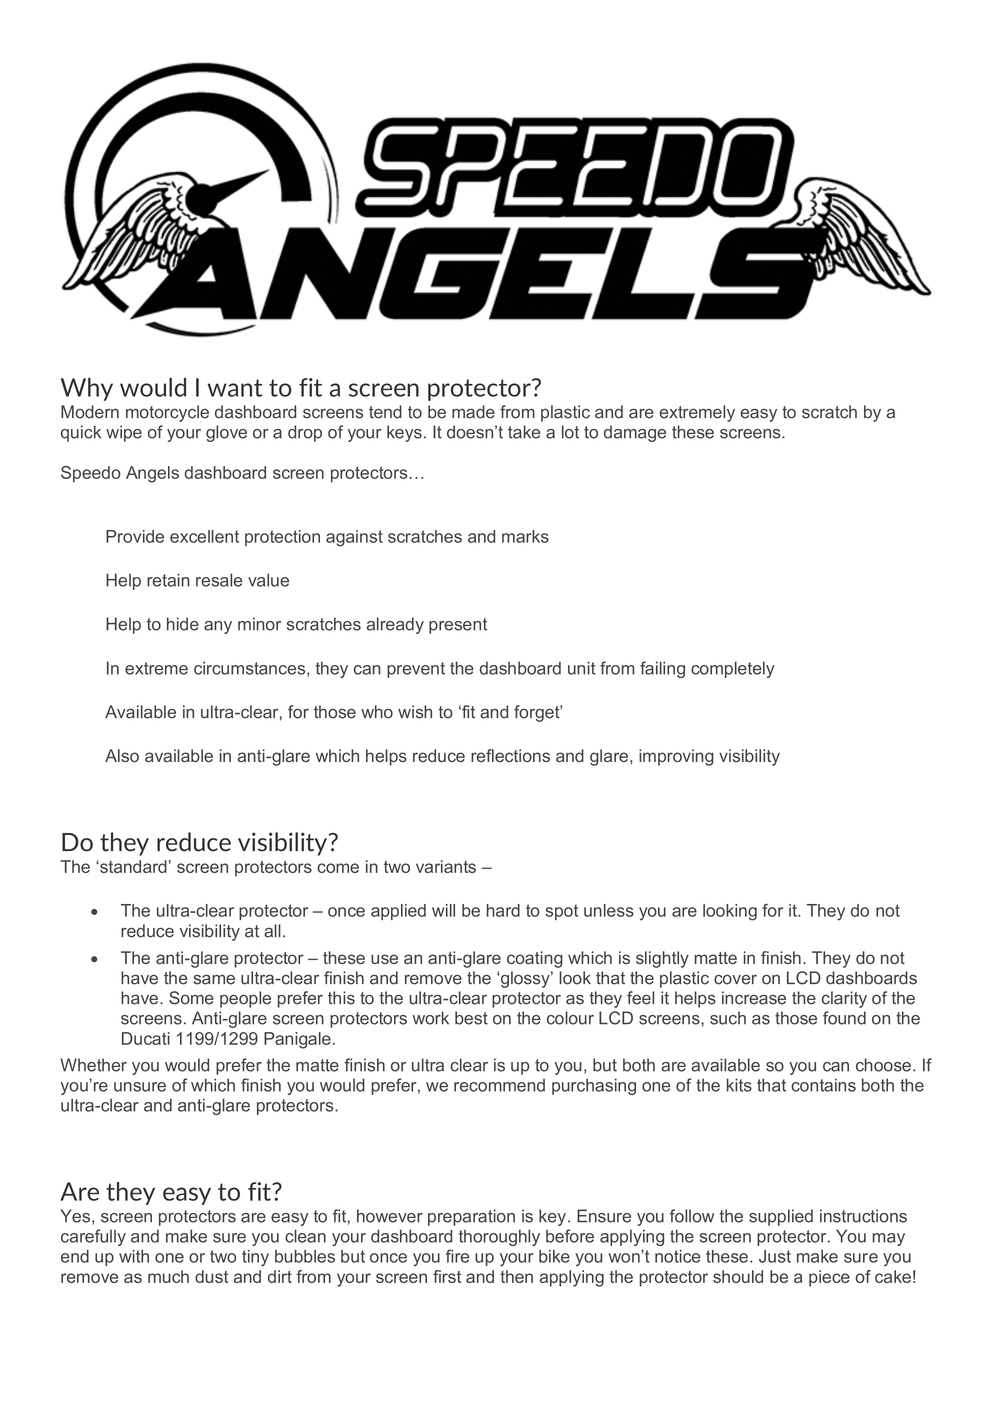  Describe the element at coordinates (473, 412) in the page. I see `made` at that location.
